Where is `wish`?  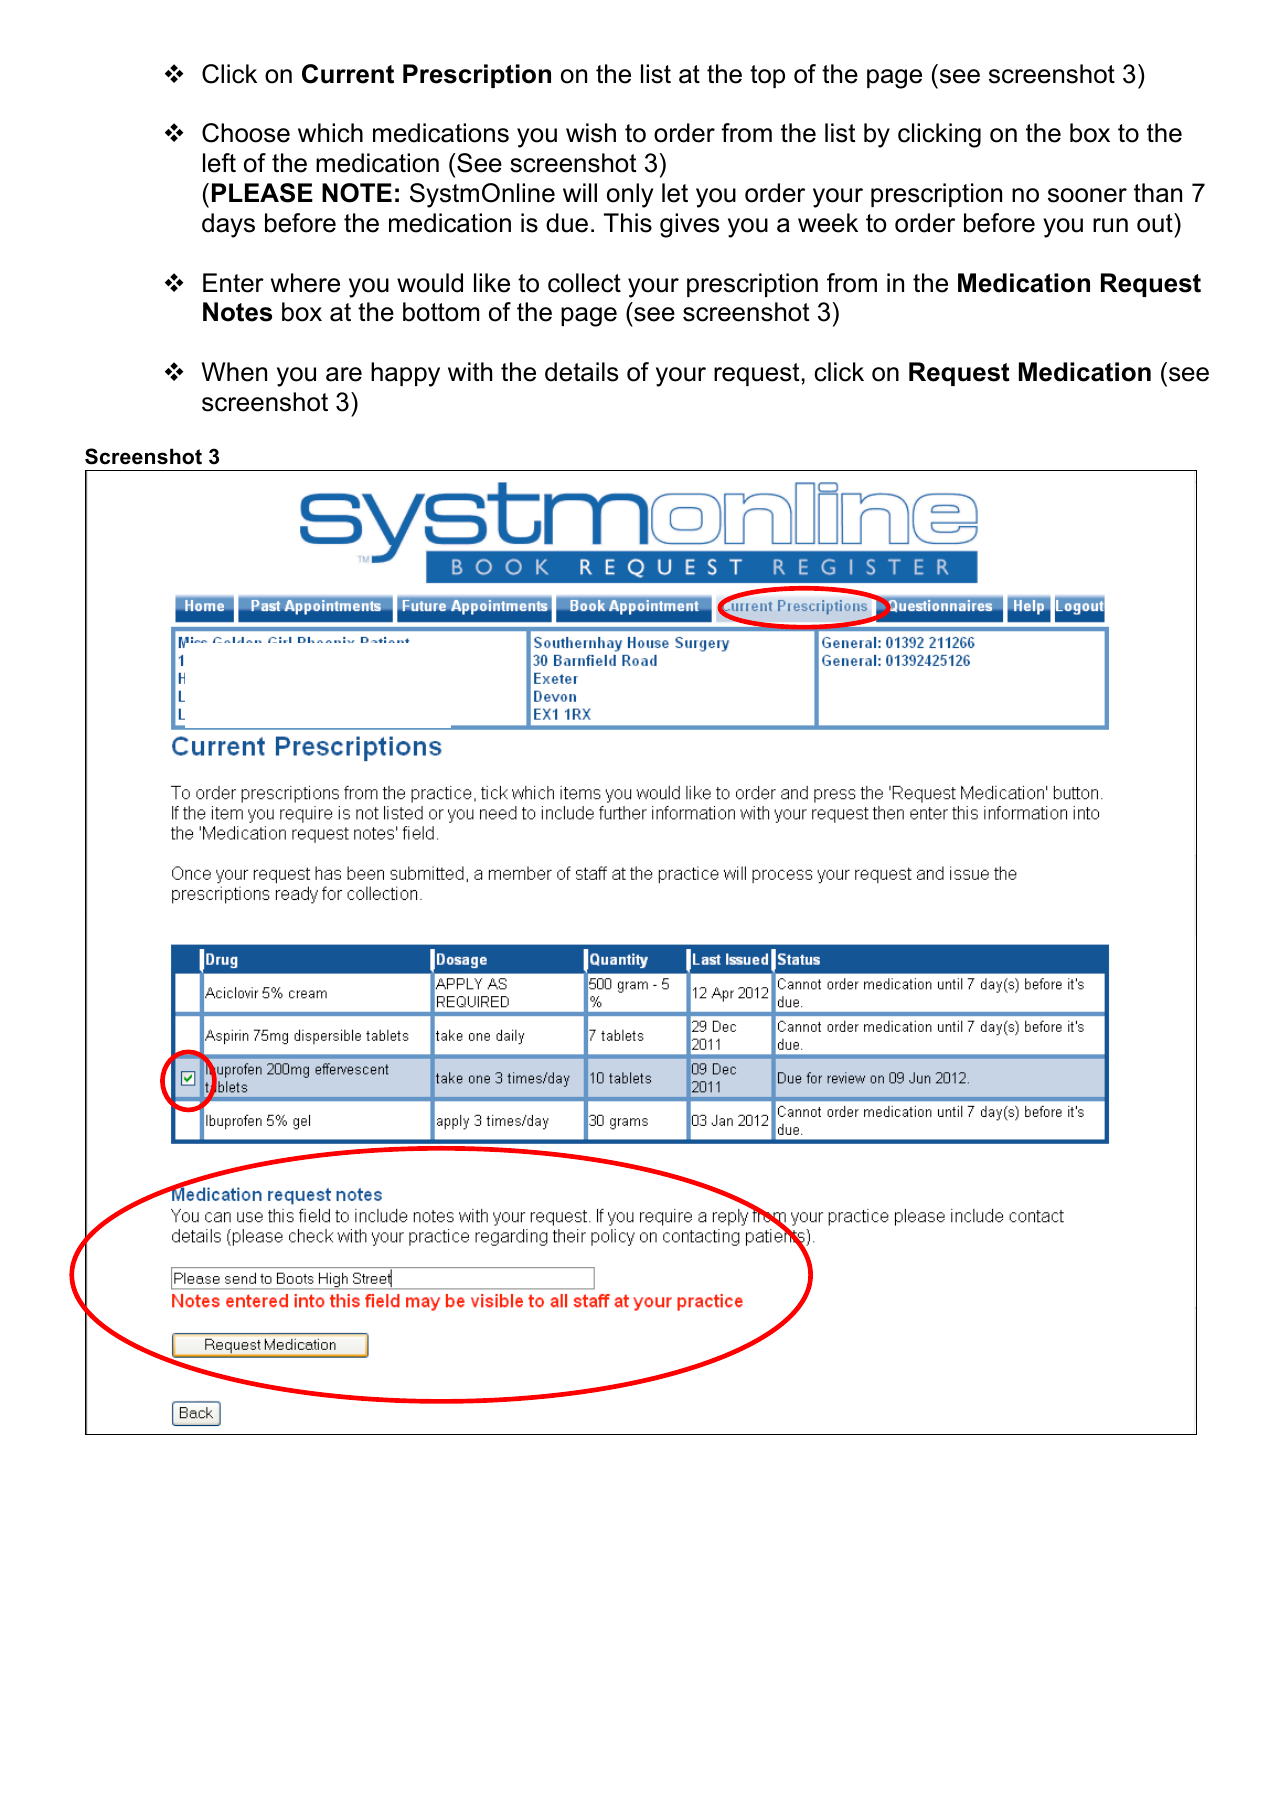
wish is located at coordinates (591, 133).
